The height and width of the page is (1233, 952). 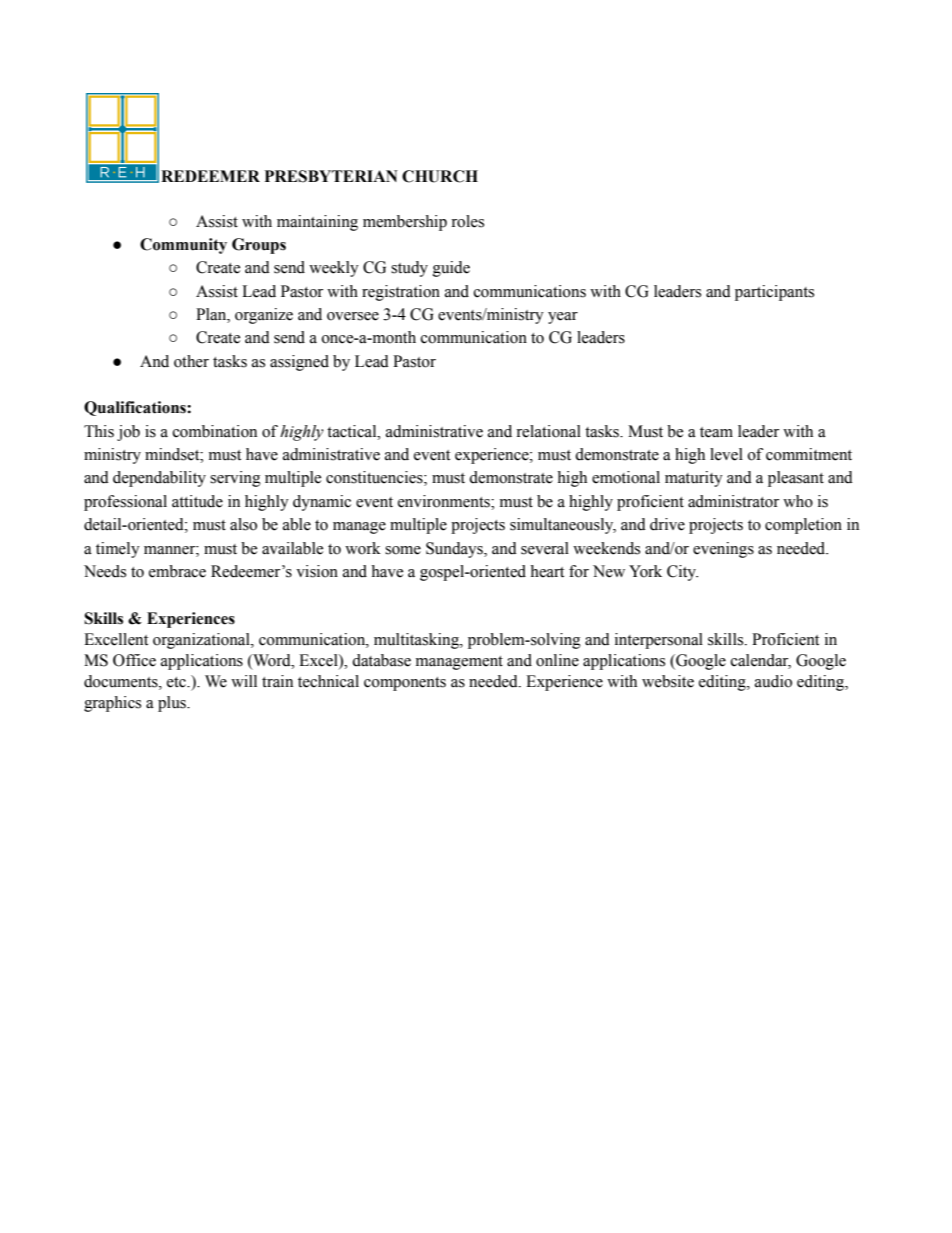 What do you see at coordinates (723, 550) in the page?
I see `evenings` at bounding box center [723, 550].
